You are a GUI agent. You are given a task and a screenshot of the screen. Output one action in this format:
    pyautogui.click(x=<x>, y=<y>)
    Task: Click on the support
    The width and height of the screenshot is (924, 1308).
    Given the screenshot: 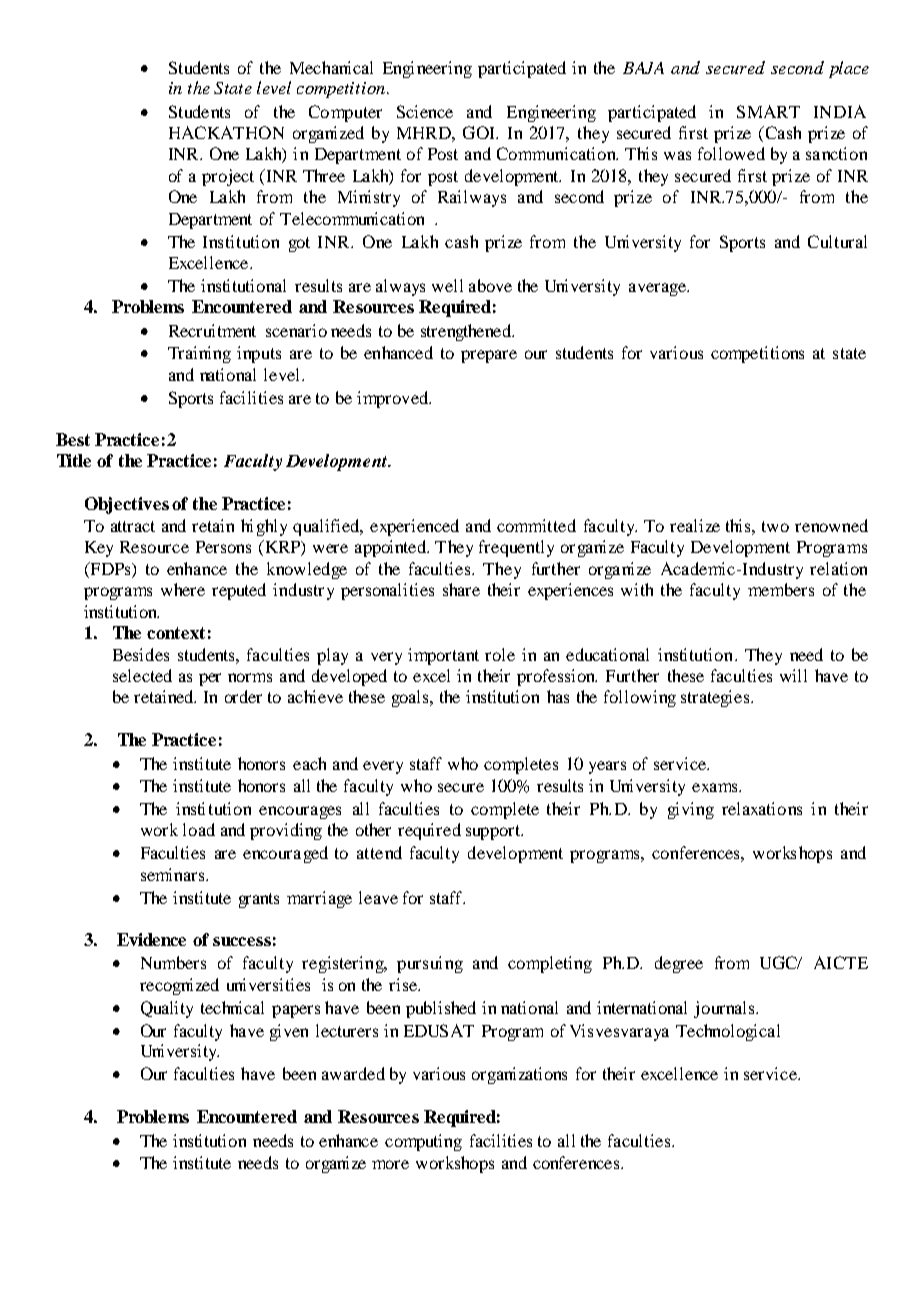 What is the action you would take?
    pyautogui.click(x=494, y=832)
